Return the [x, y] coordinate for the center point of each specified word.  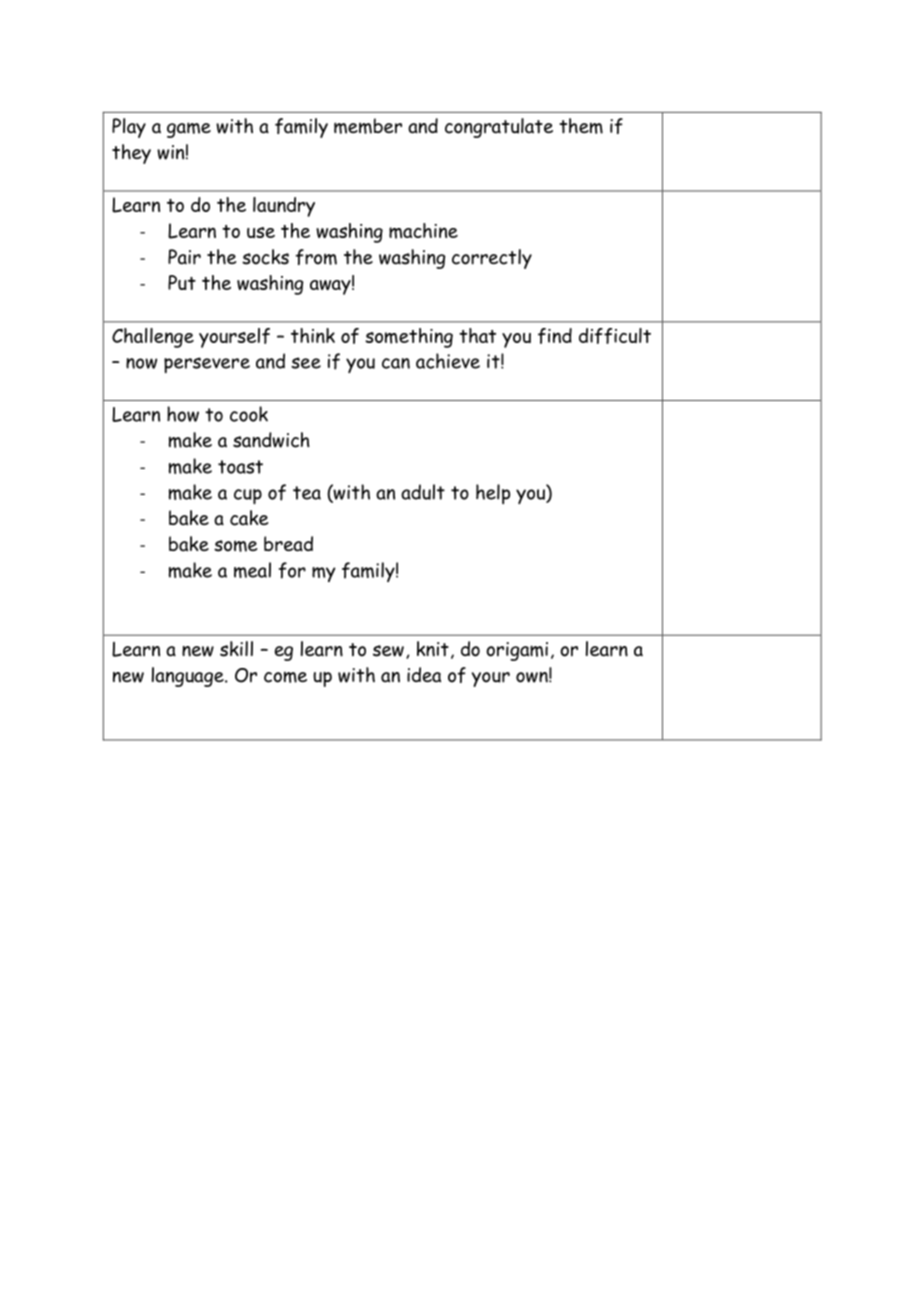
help [493, 494]
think [313, 335]
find [555, 336]
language [189, 677]
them [581, 126]
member [368, 126]
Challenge [153, 338]
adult [423, 492]
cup [248, 496]
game [189, 130]
